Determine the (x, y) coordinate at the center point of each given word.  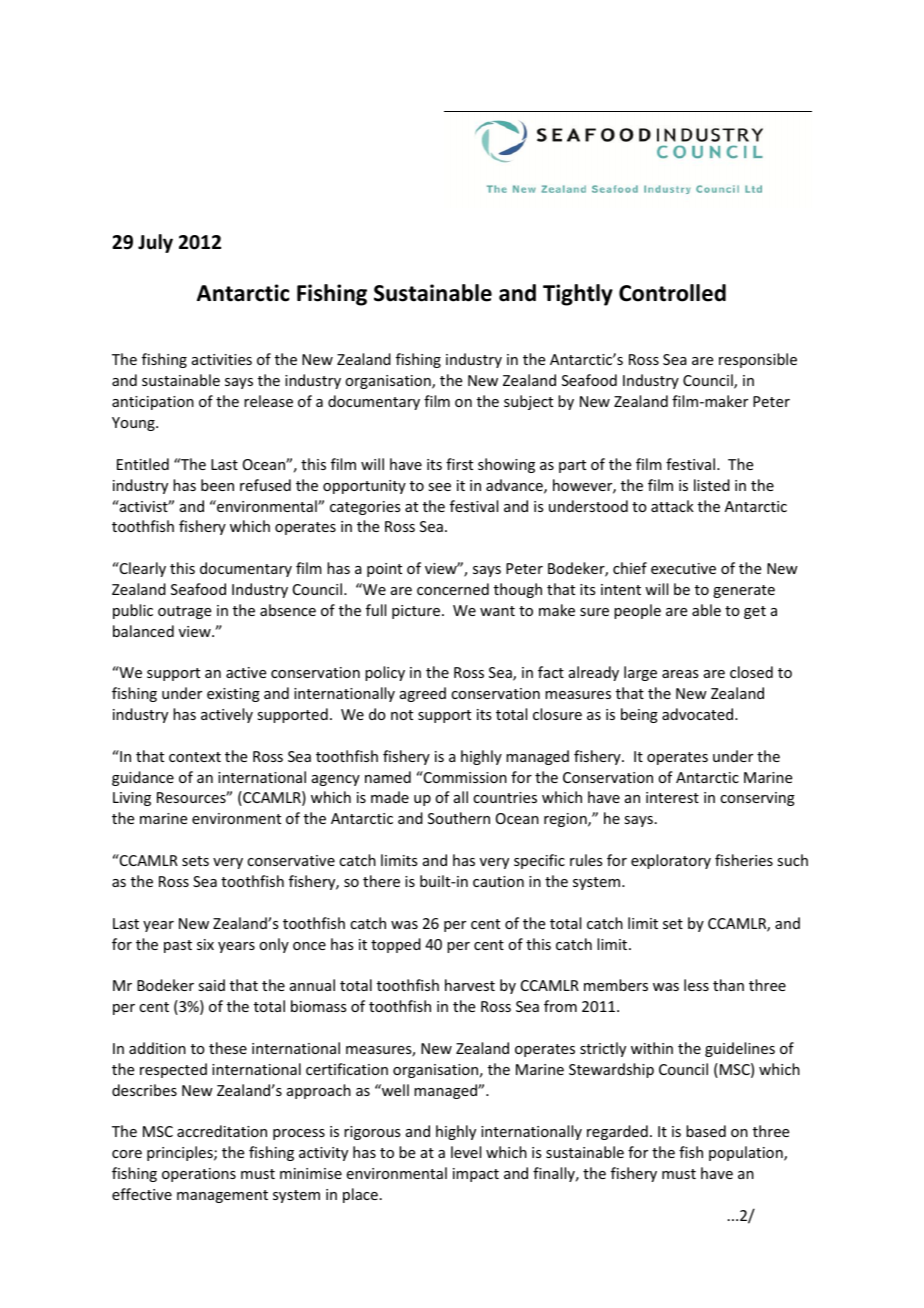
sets (195, 861)
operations (199, 1175)
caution (498, 881)
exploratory (671, 861)
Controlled (672, 293)
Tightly (578, 295)
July (155, 243)
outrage (184, 612)
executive (683, 568)
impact (476, 1175)
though (518, 590)
